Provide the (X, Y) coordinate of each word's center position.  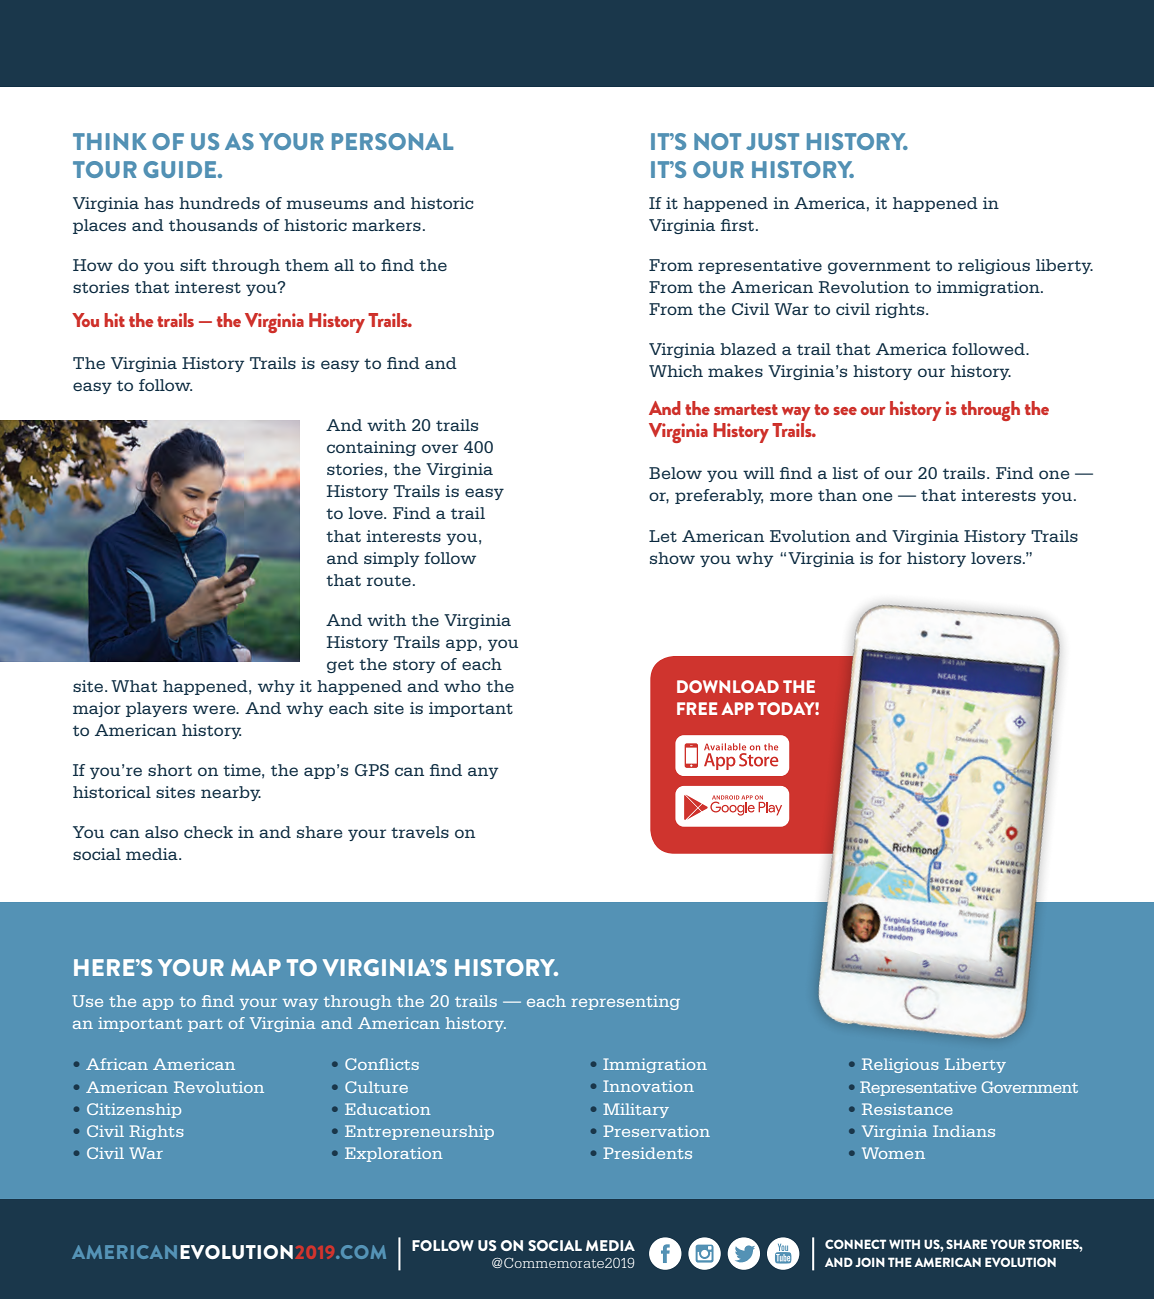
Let (663, 536)
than (837, 495)
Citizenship (134, 1110)
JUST (772, 141)
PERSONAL (392, 141)
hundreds (219, 203)
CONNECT (855, 1244)
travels (420, 832)
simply (391, 559)
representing (626, 1002)
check (208, 832)
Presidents (647, 1153)
